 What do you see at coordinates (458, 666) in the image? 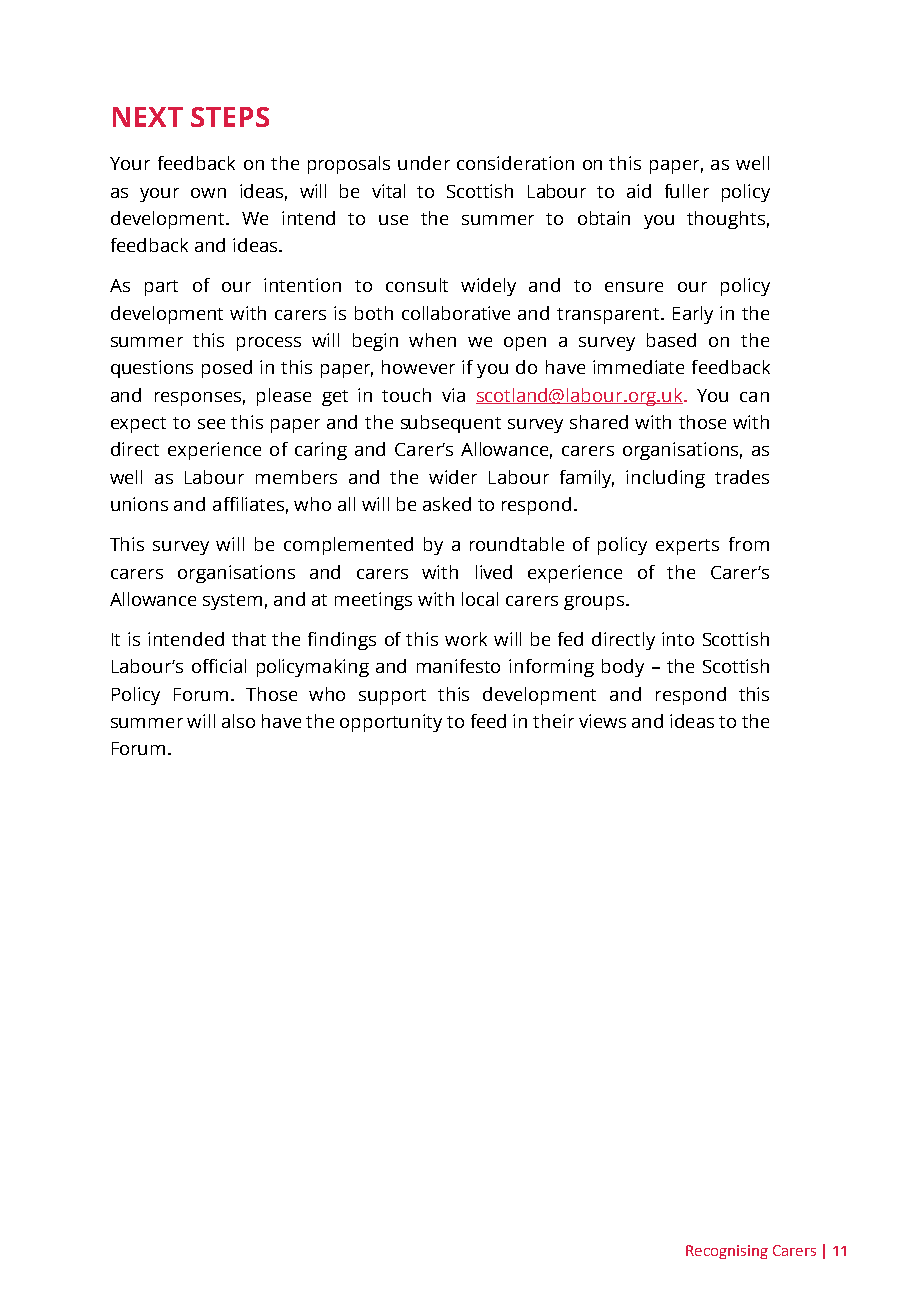
I see `manifesto` at bounding box center [458, 666].
